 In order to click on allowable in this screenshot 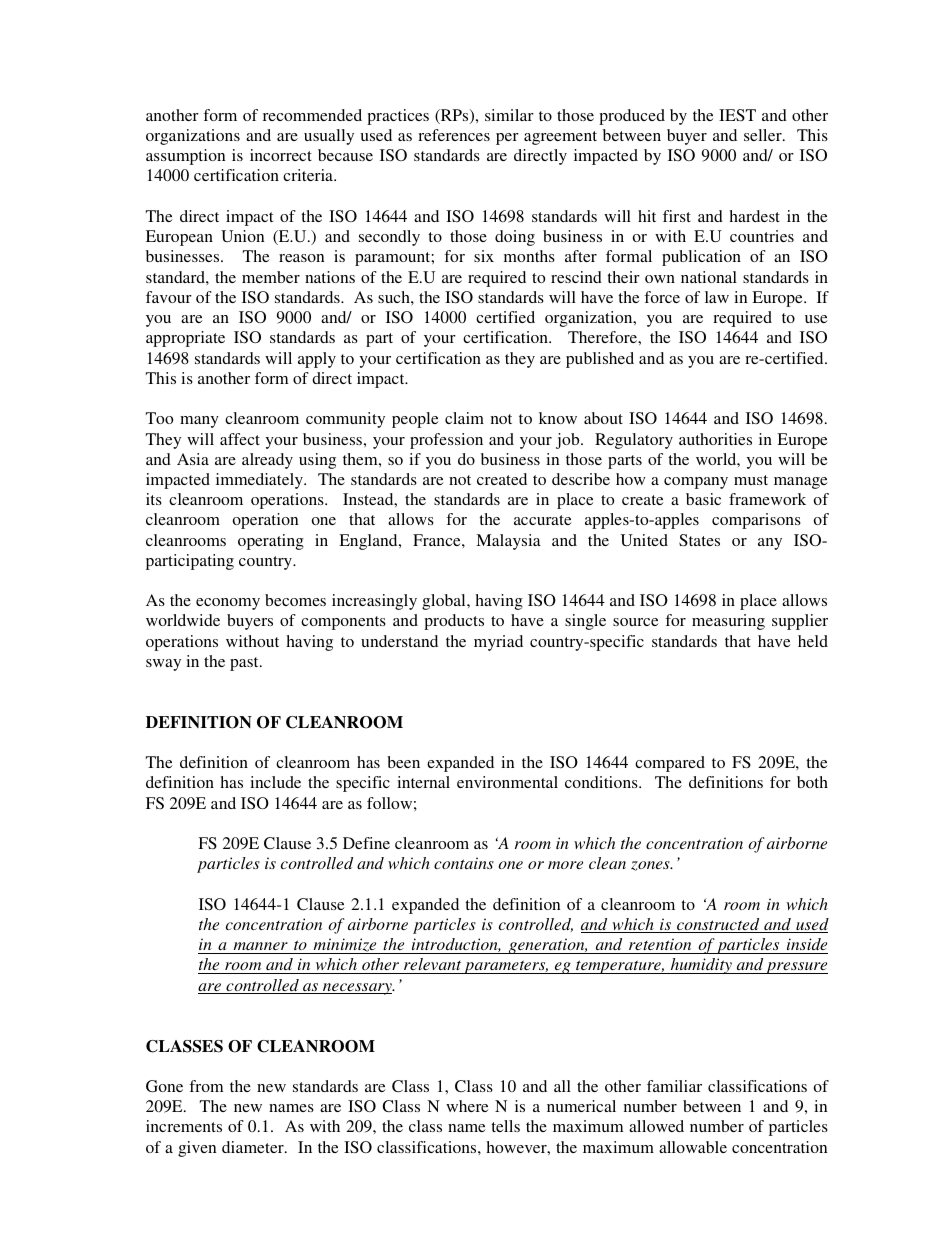, I will do `click(693, 1147)`.
